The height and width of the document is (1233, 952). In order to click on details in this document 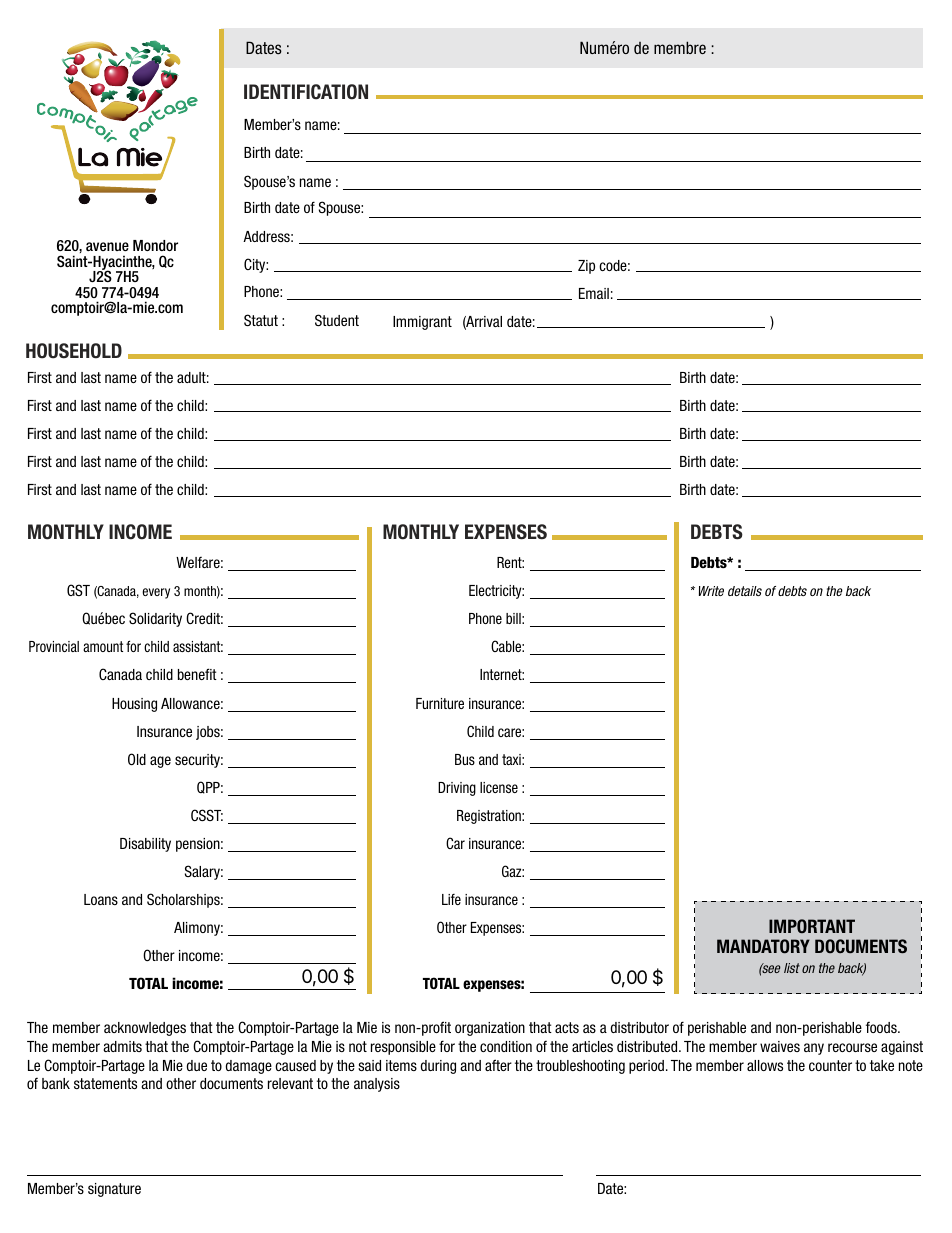, I will do `click(745, 591)`.
